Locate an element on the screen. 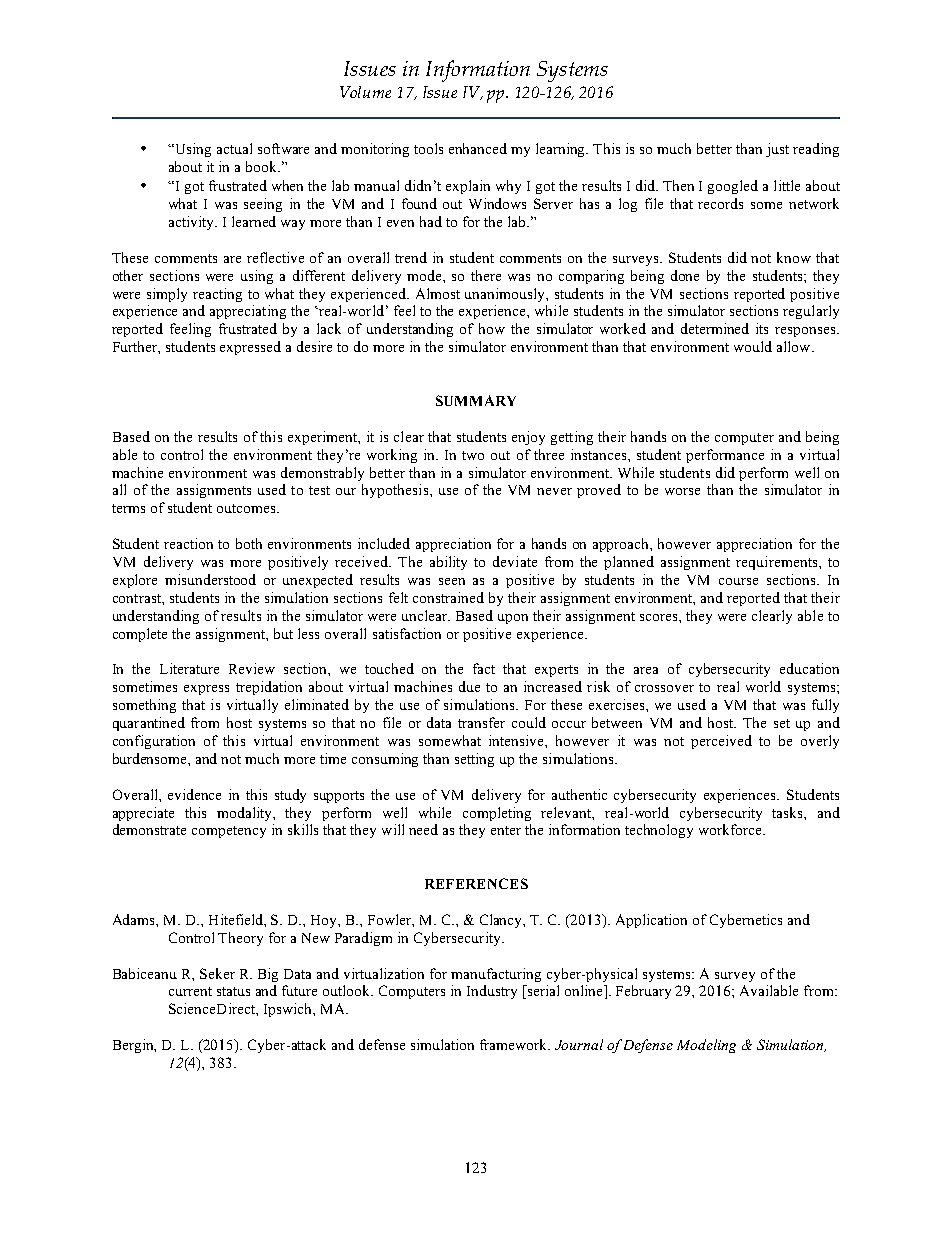 The height and width of the screenshot is (1233, 952). misunderstood is located at coordinates (210, 579).
